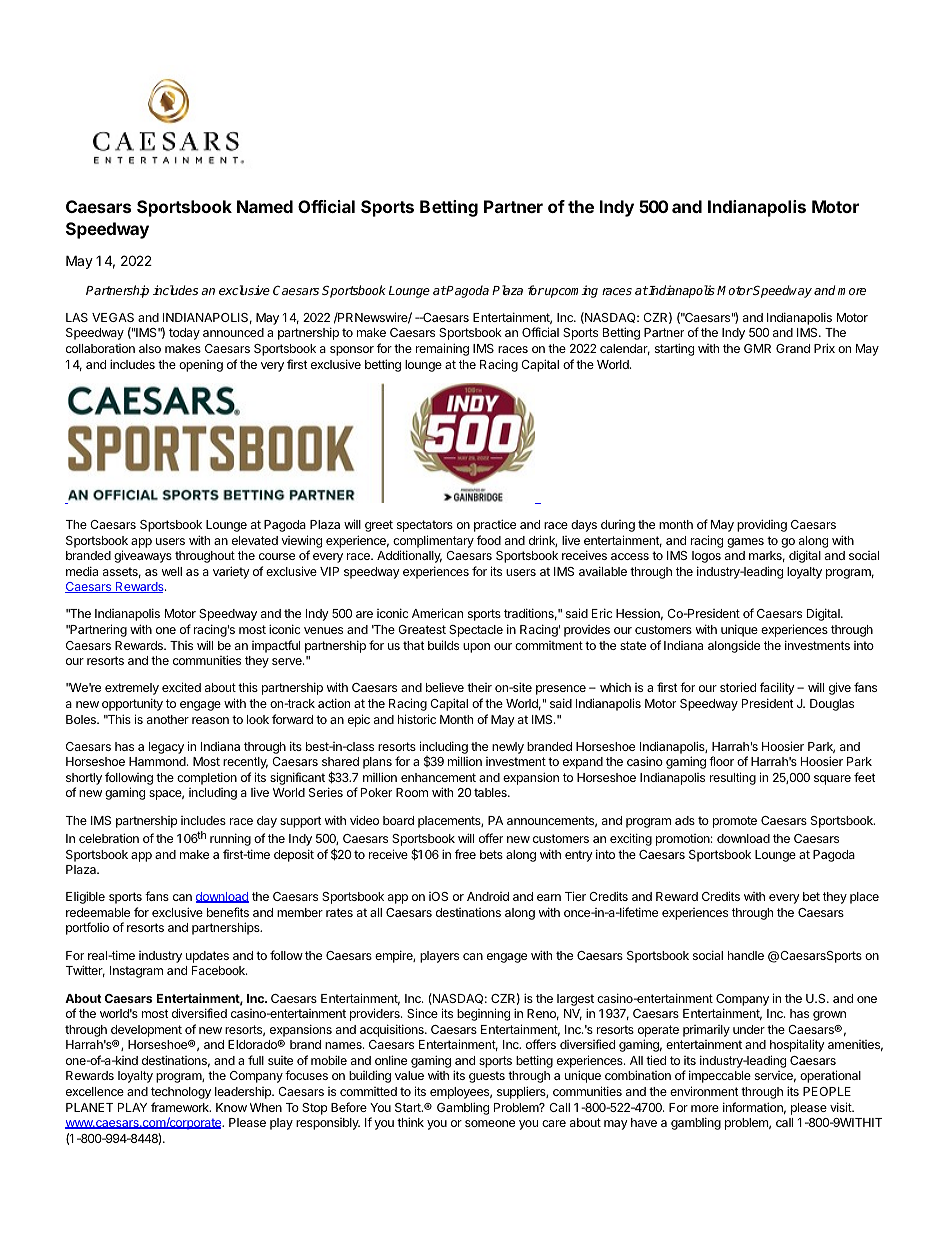  I want to click on technology, so click(181, 1093).
